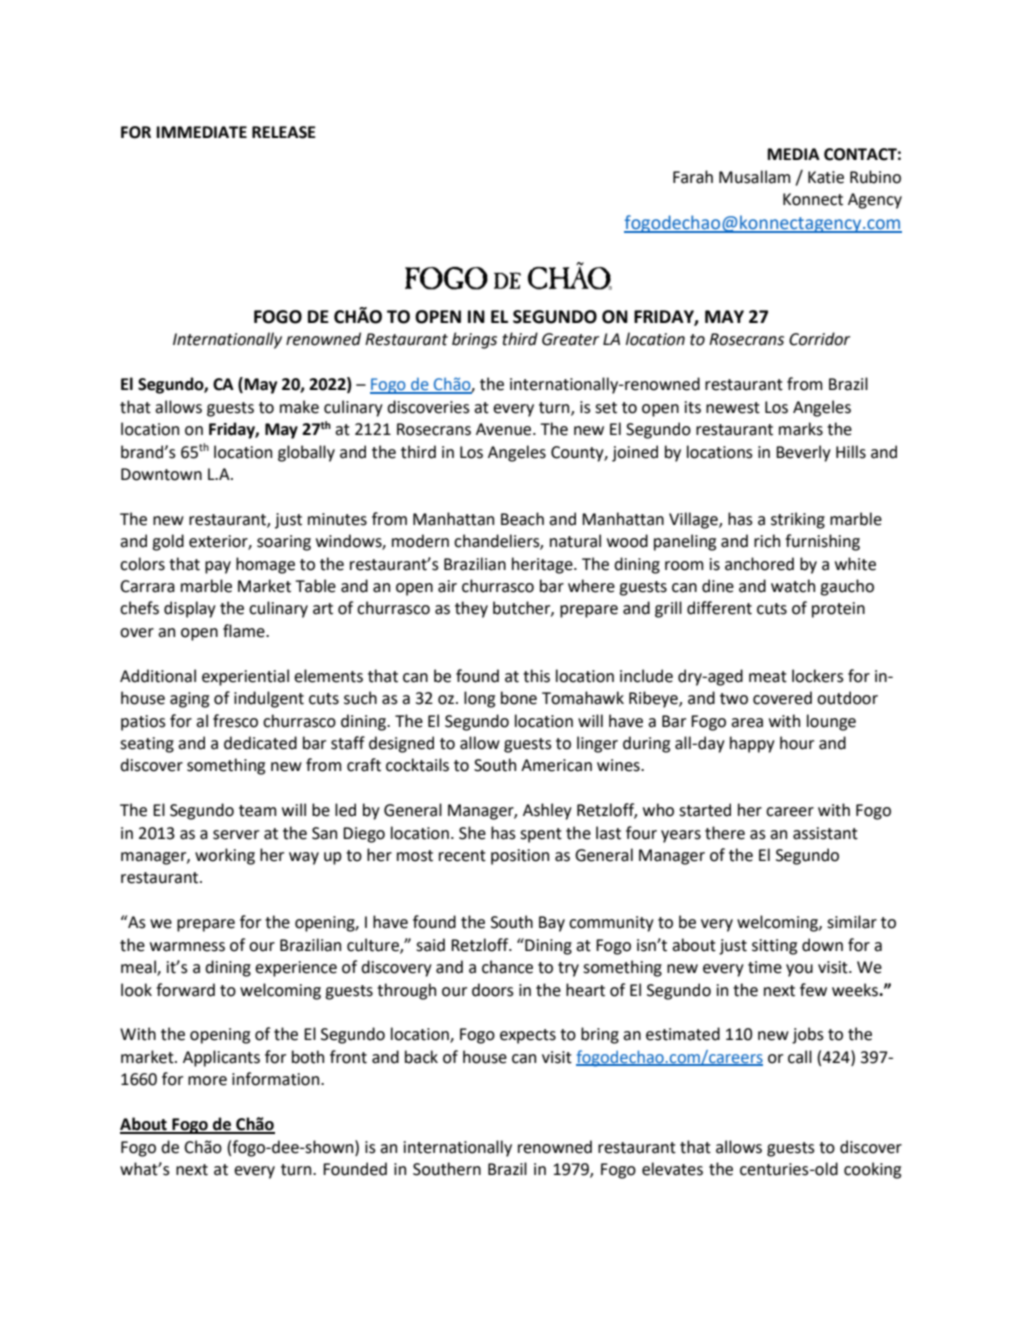 Image resolution: width=1022 pixels, height=1322 pixels. I want to click on server, so click(236, 835).
